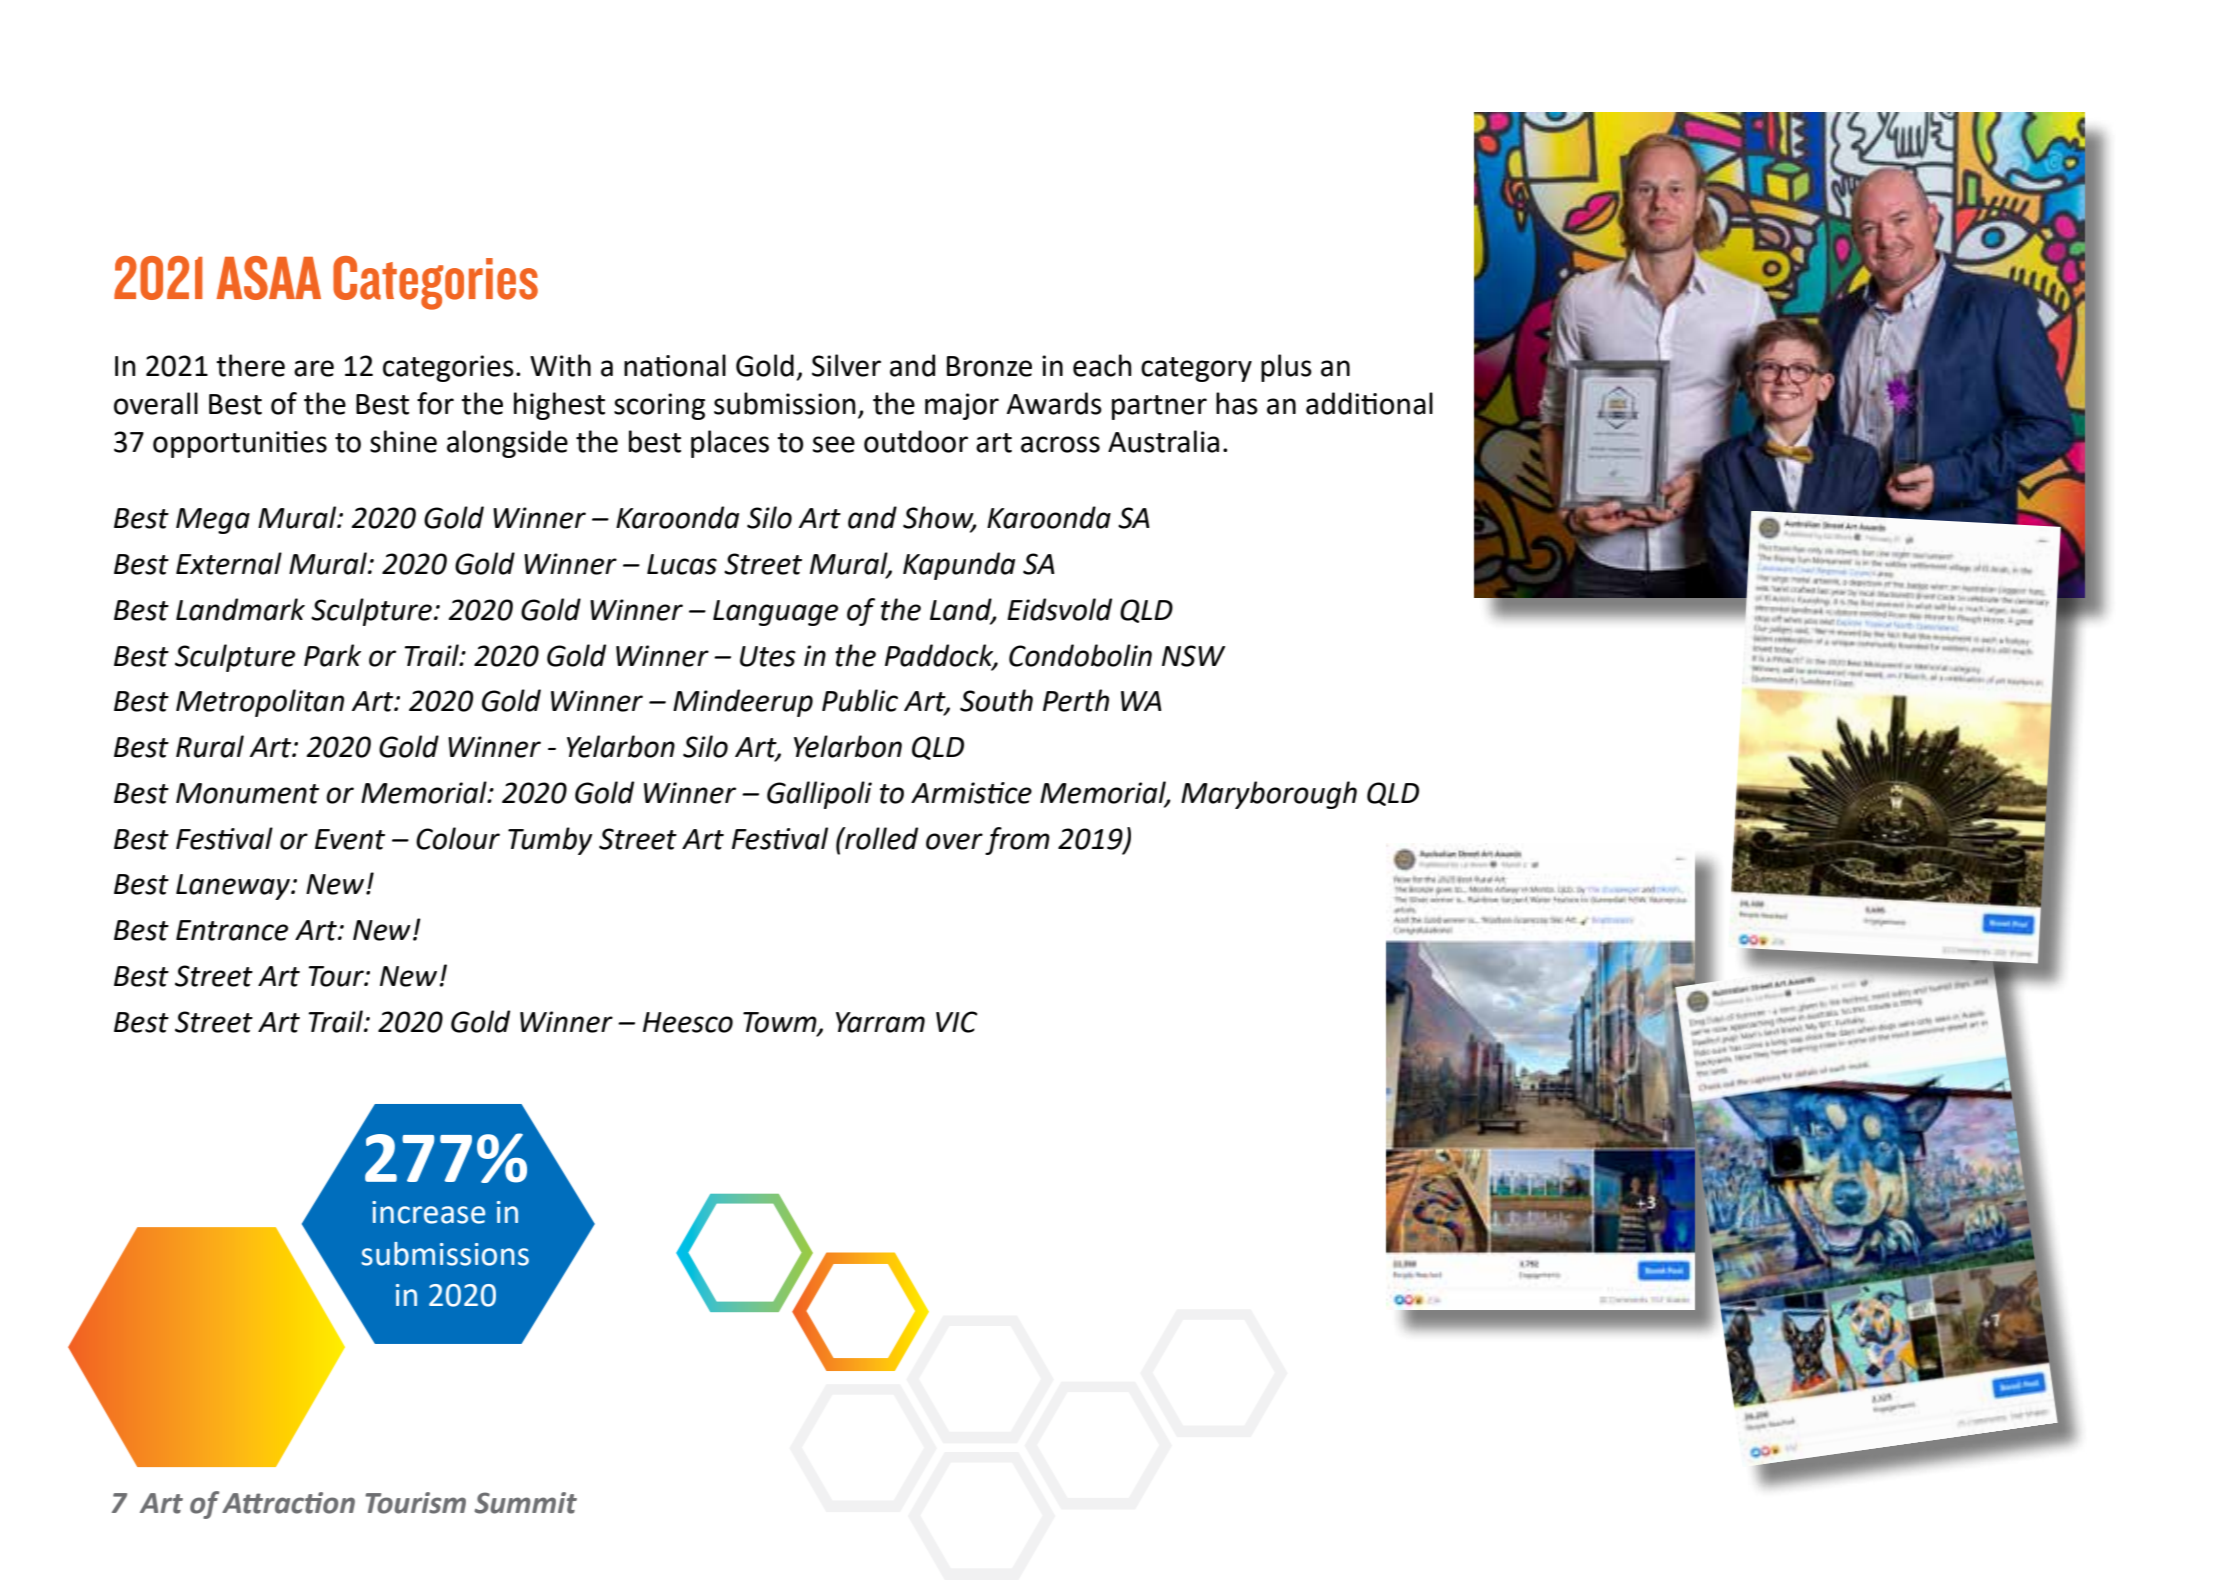 The height and width of the document is (1580, 2234). I want to click on Colour, so click(458, 838).
